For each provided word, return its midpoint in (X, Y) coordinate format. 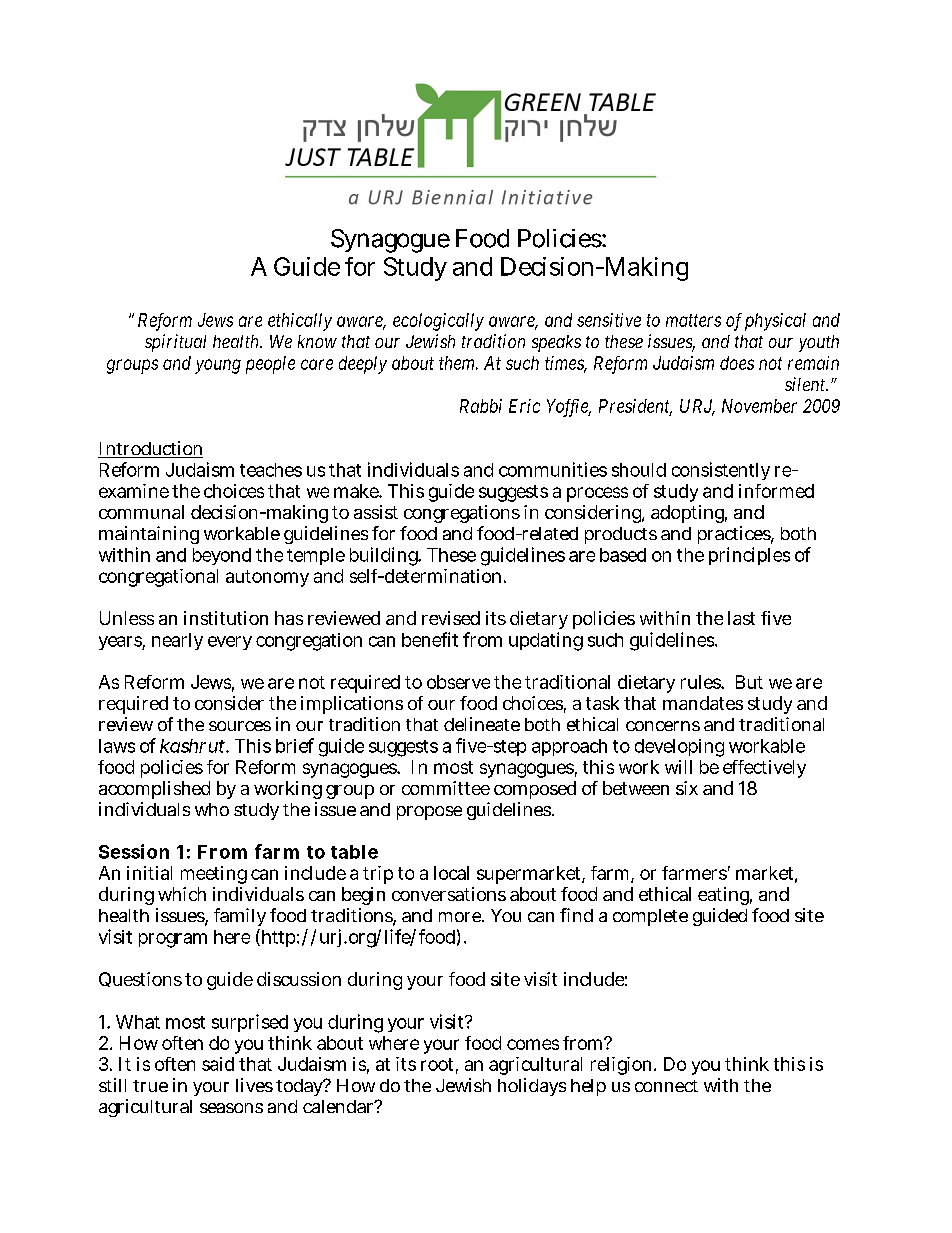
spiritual (175, 343)
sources (240, 726)
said (218, 1064)
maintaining (149, 535)
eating (725, 896)
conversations (449, 894)
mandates (703, 703)
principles (749, 556)
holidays (532, 1087)
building (385, 556)
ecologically (438, 322)
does (737, 363)
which (182, 894)
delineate (482, 724)
